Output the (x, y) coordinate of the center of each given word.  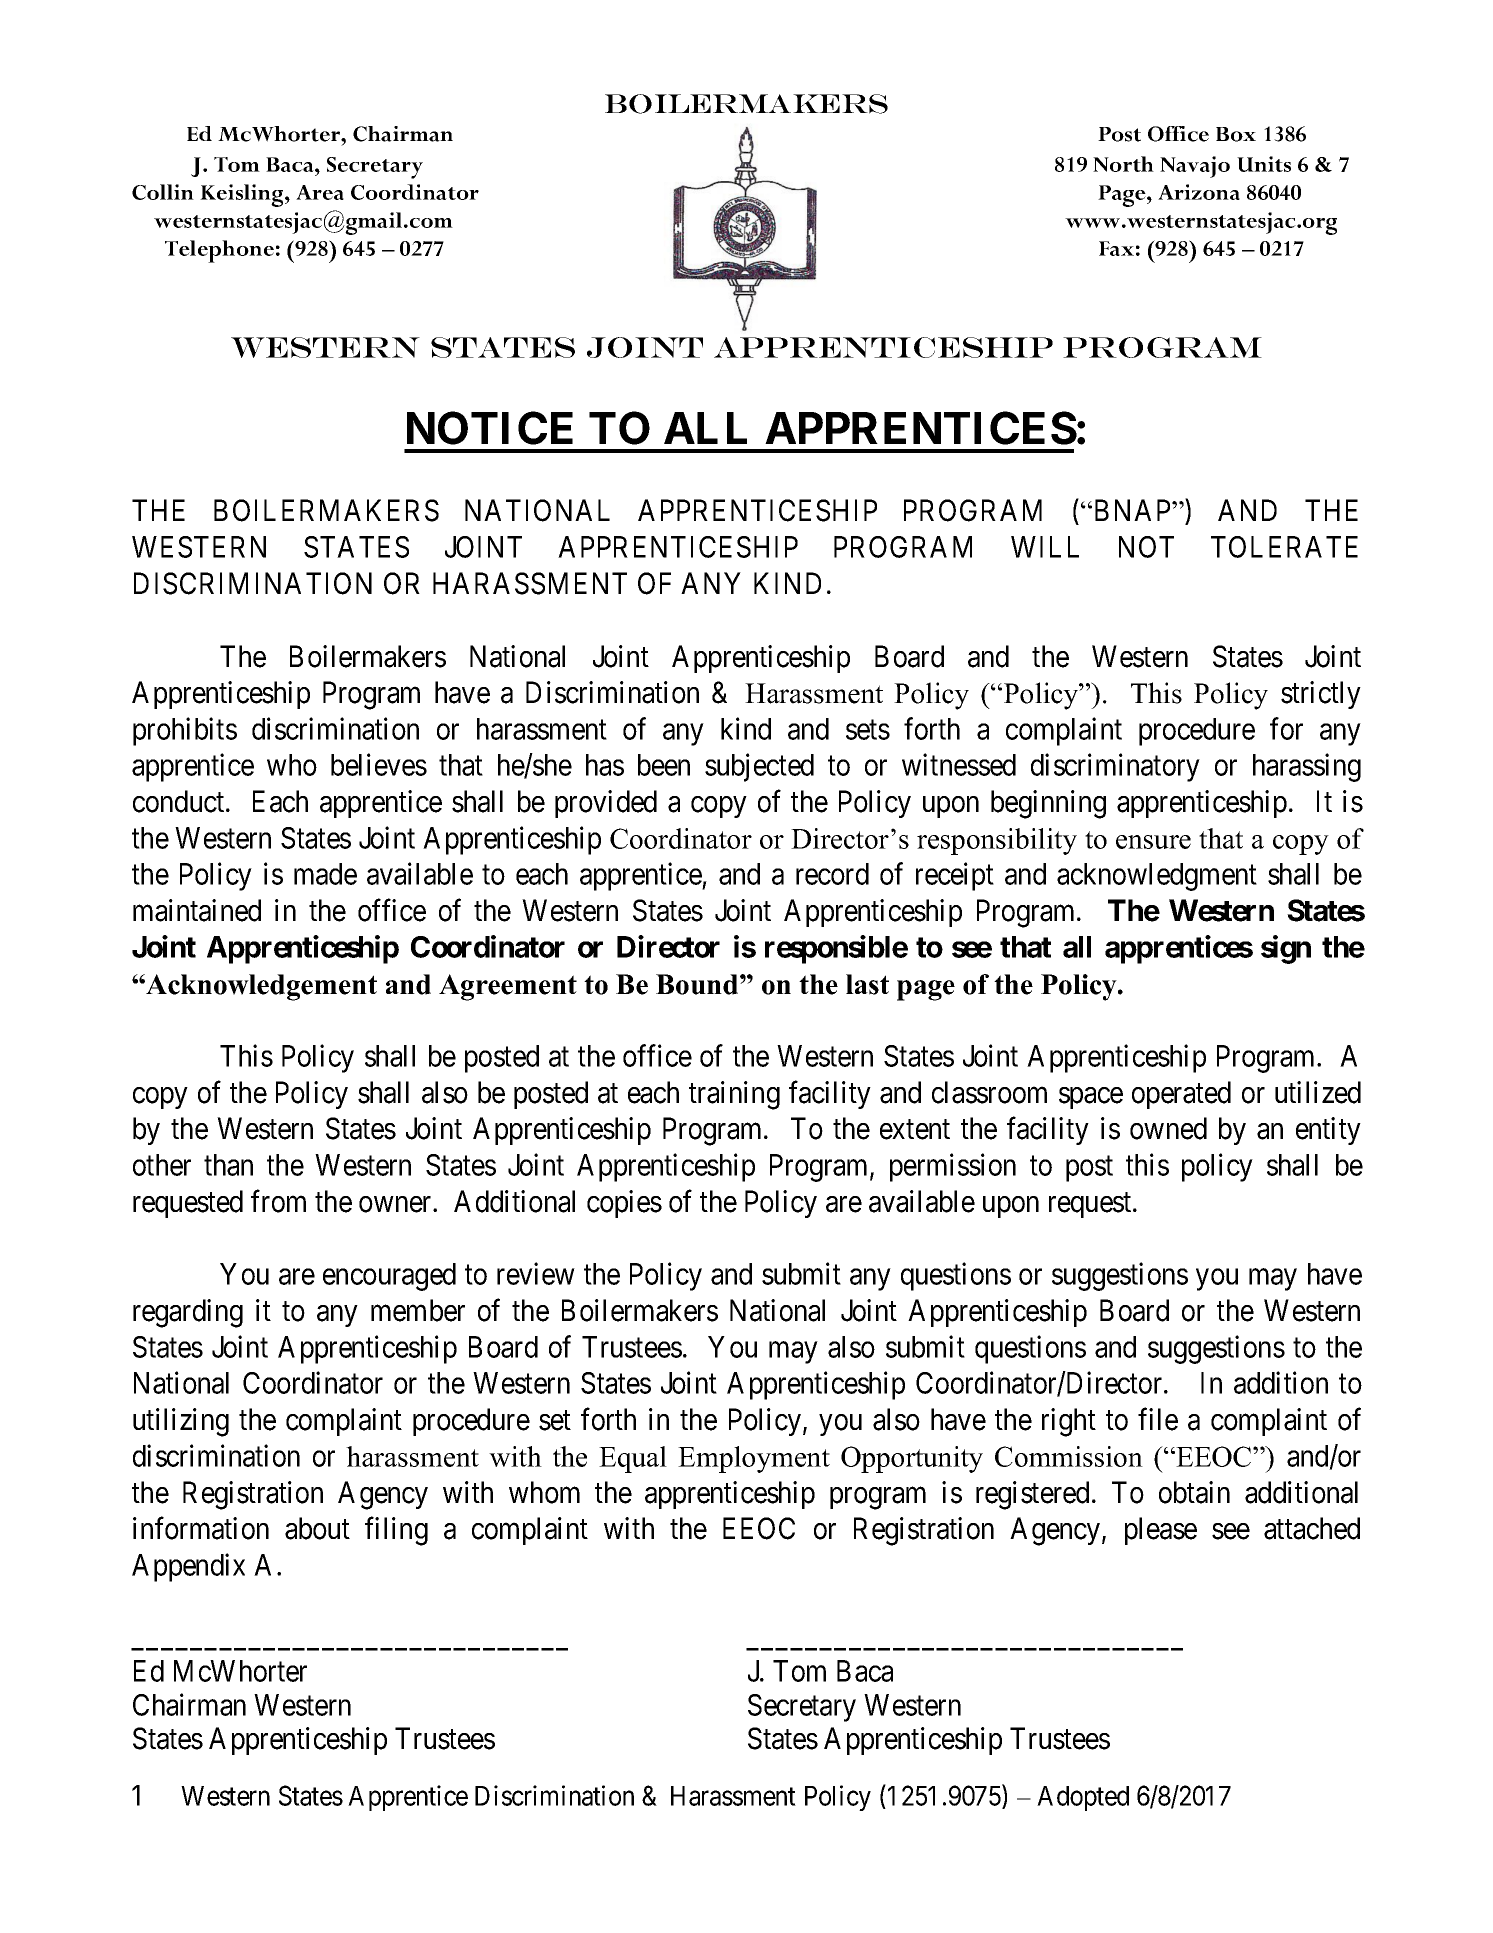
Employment (754, 1459)
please (1161, 1531)
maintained (197, 910)
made (325, 874)
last (867, 984)
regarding (188, 1313)
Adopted (1083, 1798)
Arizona (1199, 192)
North (1123, 164)
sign (1286, 949)
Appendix (188, 1567)
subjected (759, 767)
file (1158, 1419)
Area (320, 192)
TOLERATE (1284, 547)
